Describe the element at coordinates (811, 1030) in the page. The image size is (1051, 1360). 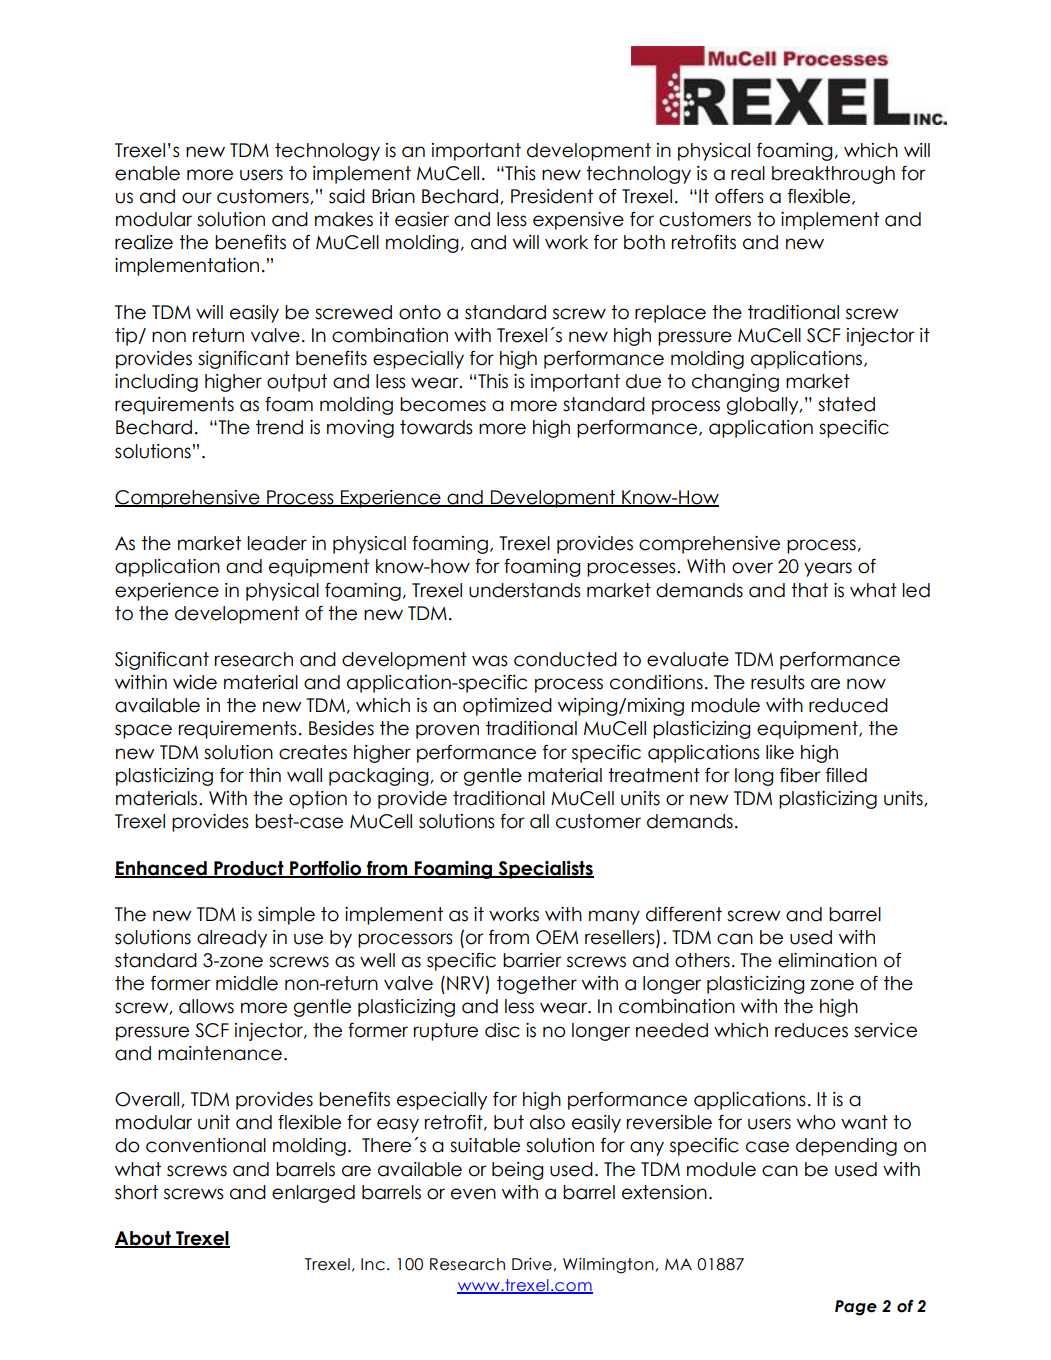
I see `reduces` at that location.
